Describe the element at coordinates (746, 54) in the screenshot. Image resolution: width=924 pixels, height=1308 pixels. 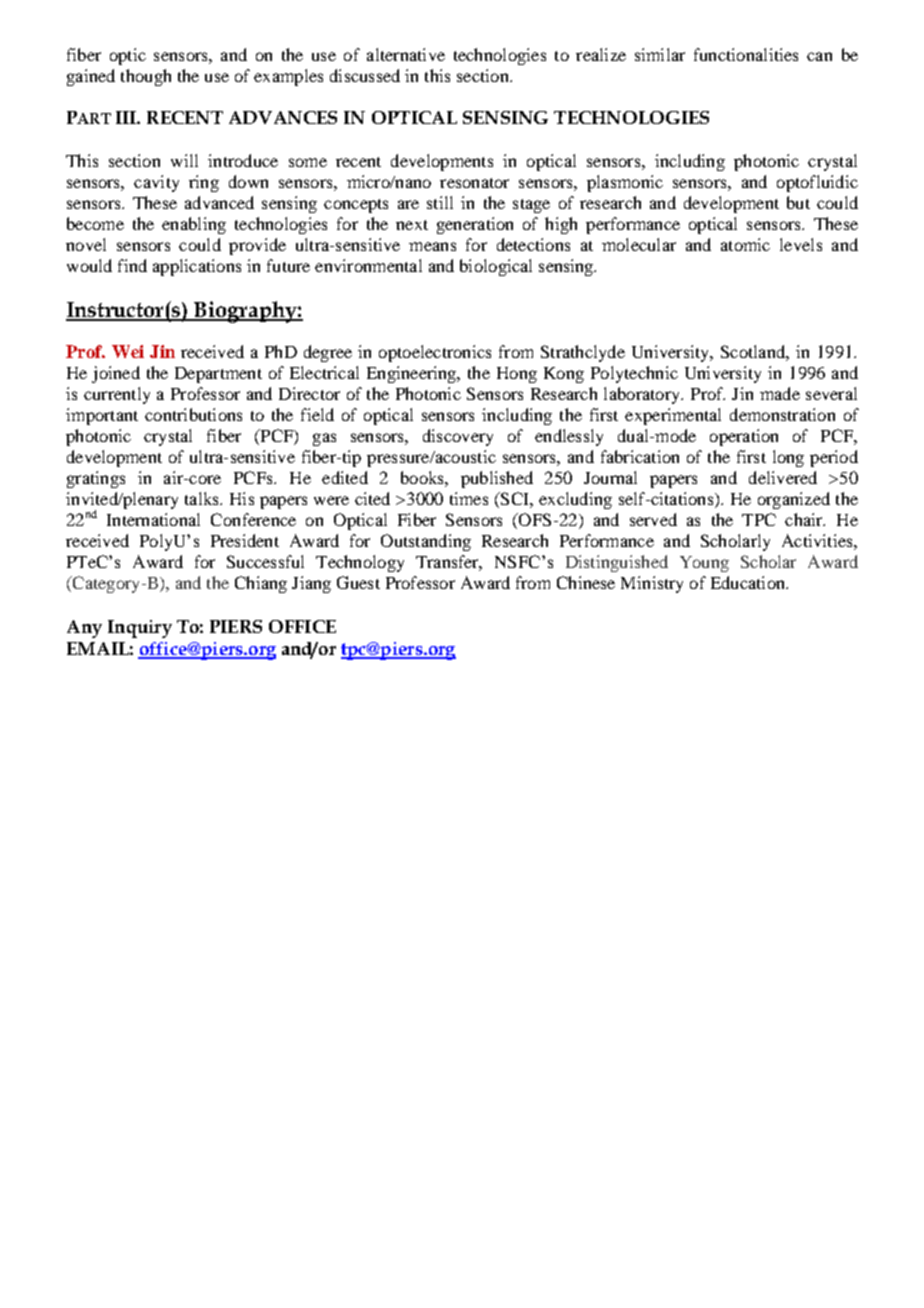
I see `functionalities` at that location.
